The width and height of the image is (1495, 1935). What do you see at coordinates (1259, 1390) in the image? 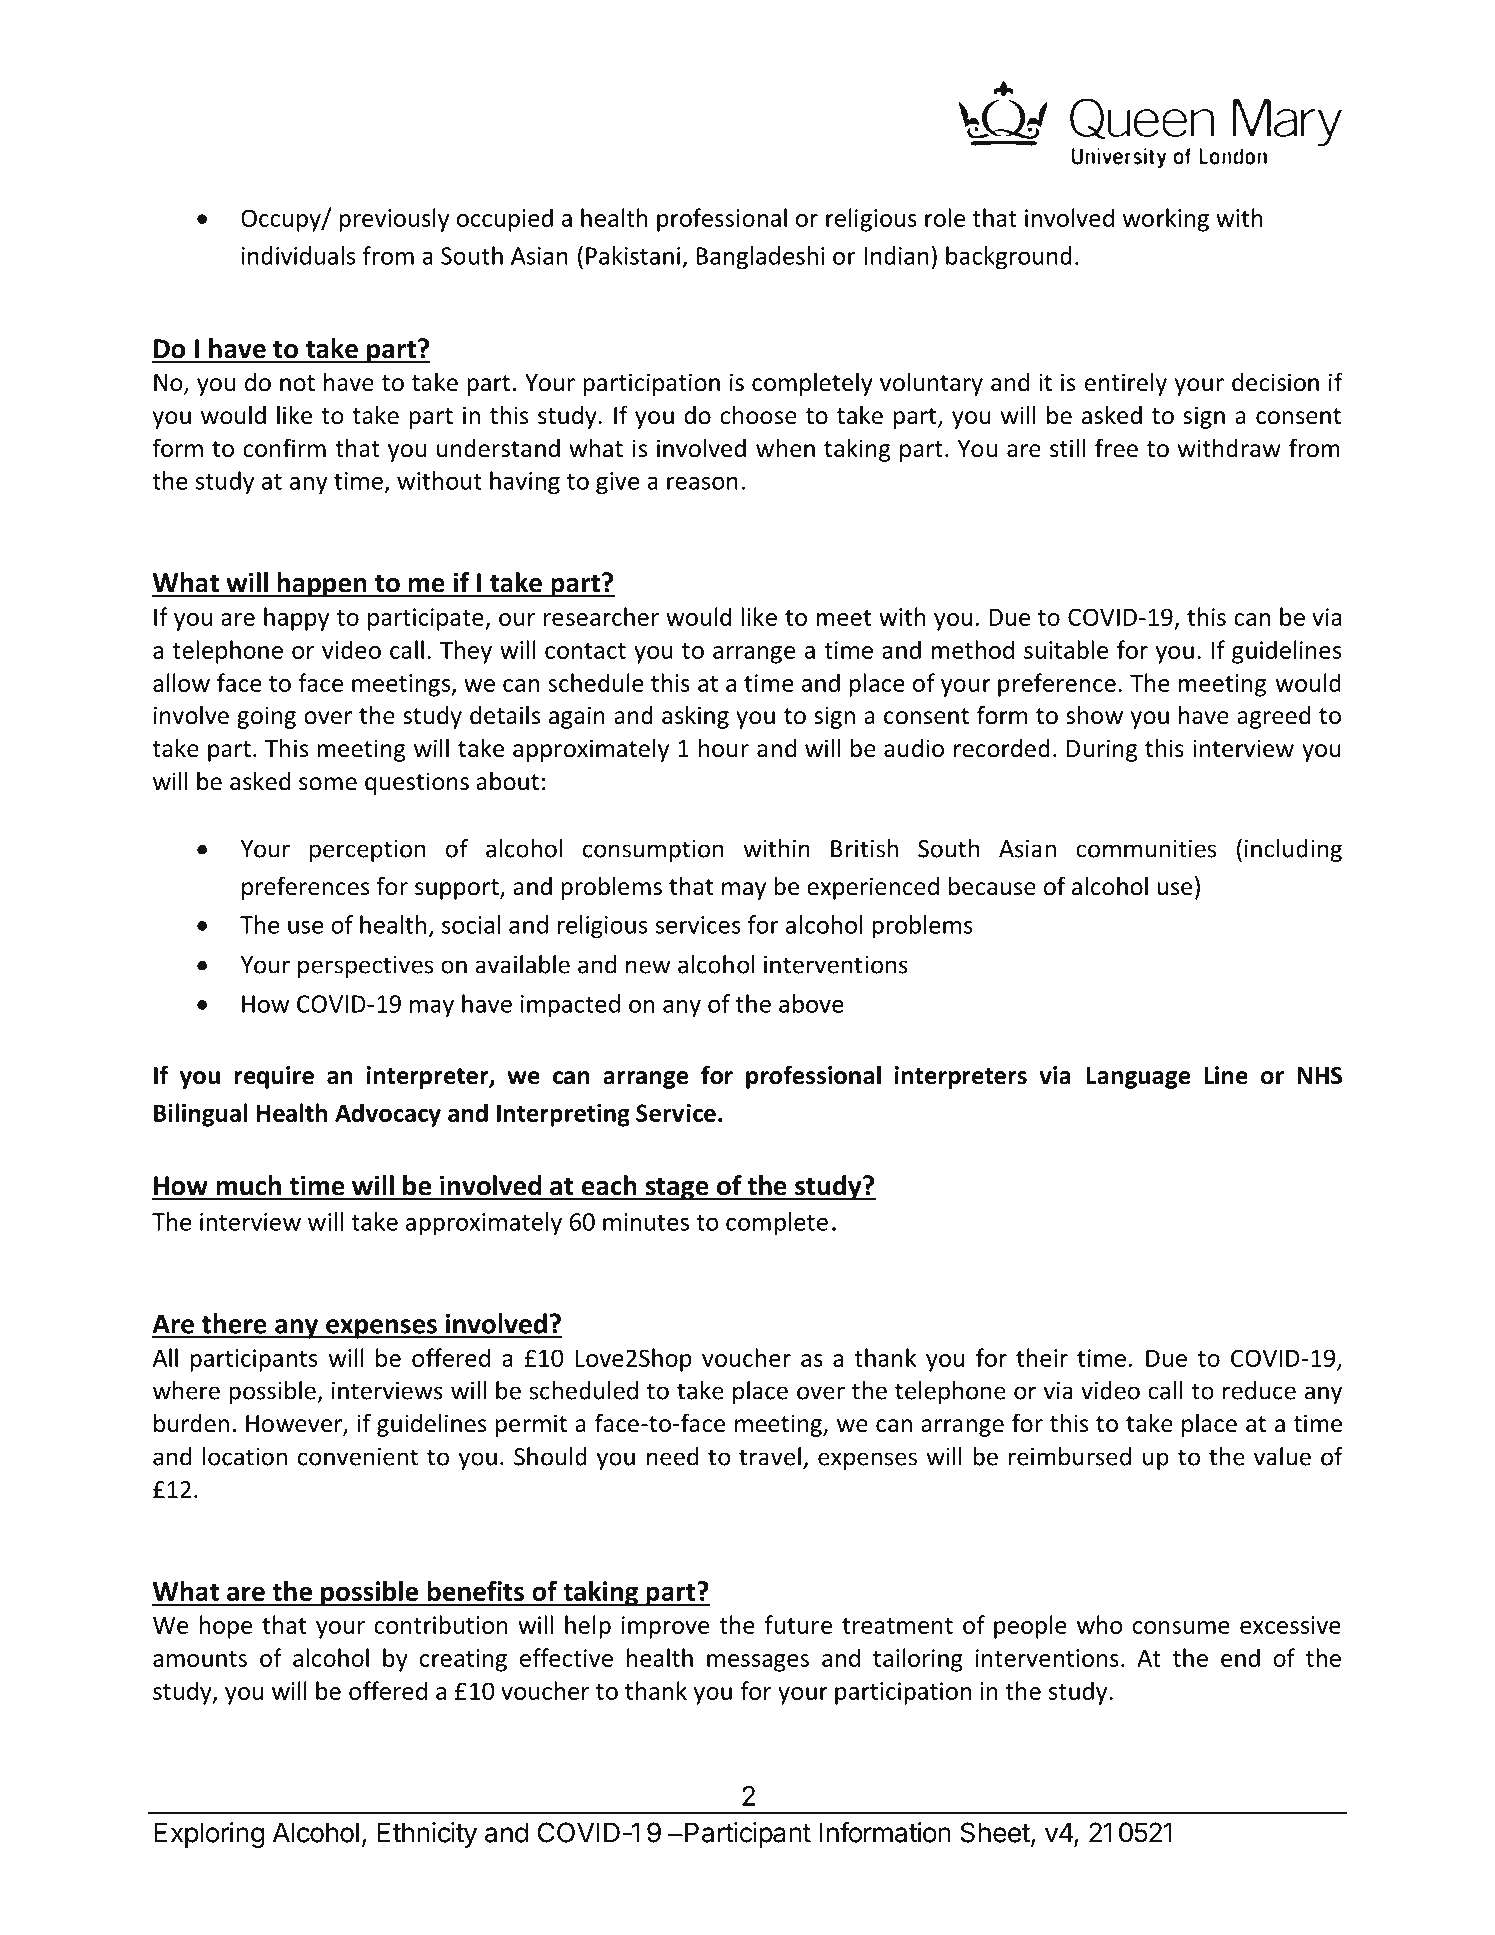
I see `reduce` at bounding box center [1259, 1390].
